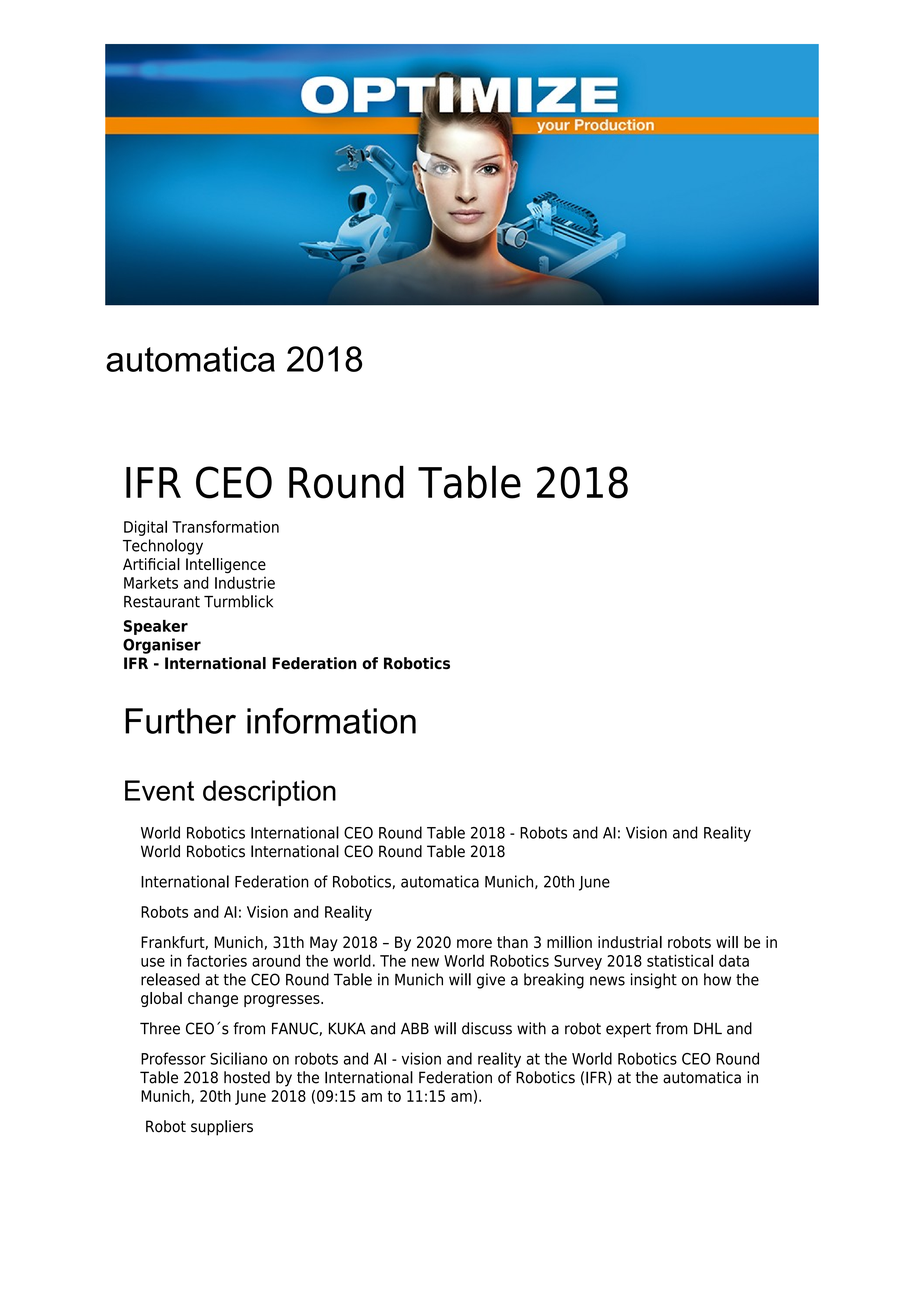  What do you see at coordinates (474, 943) in the document?
I see `more` at bounding box center [474, 943].
